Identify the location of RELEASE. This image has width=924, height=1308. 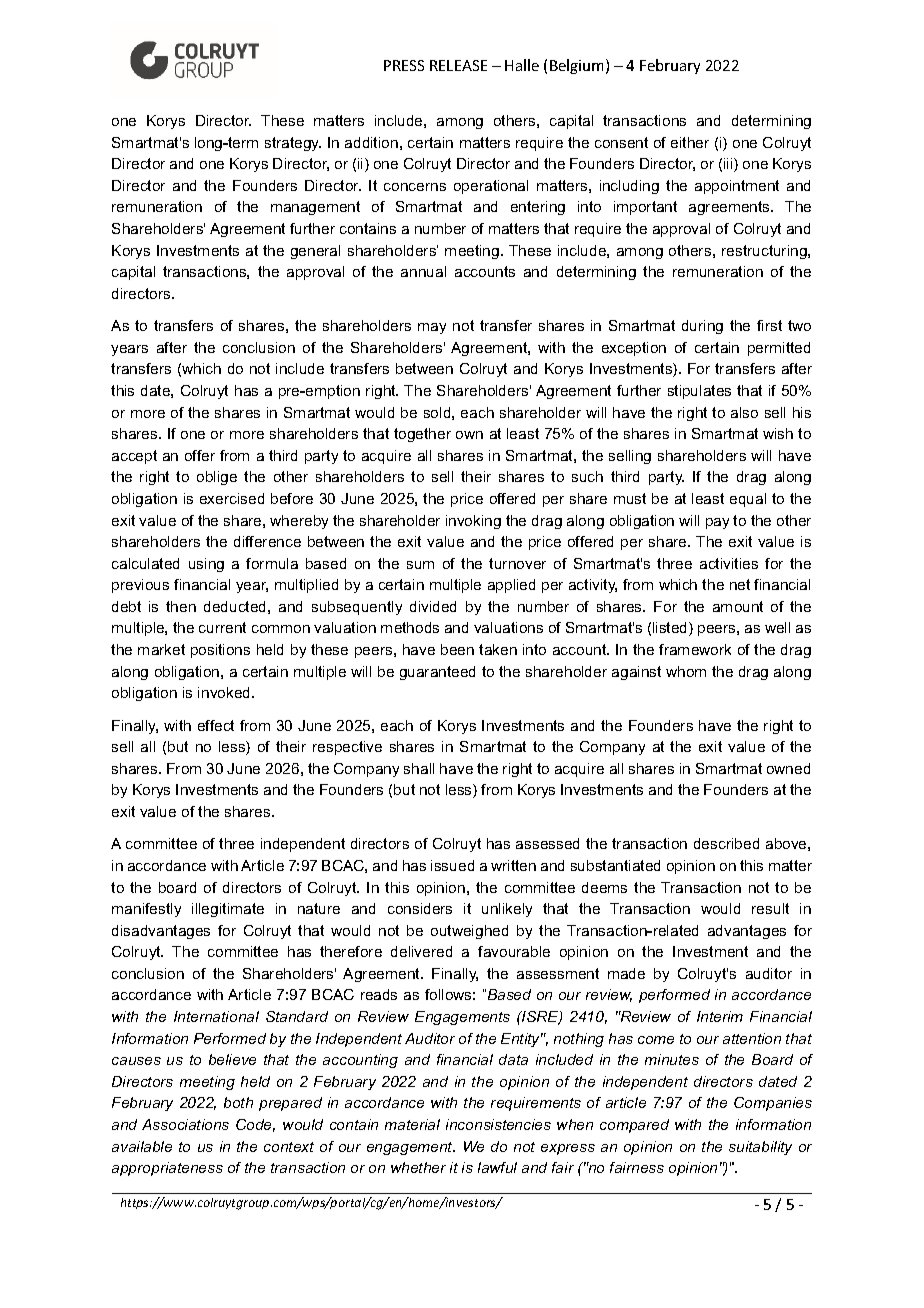
(458, 65).
